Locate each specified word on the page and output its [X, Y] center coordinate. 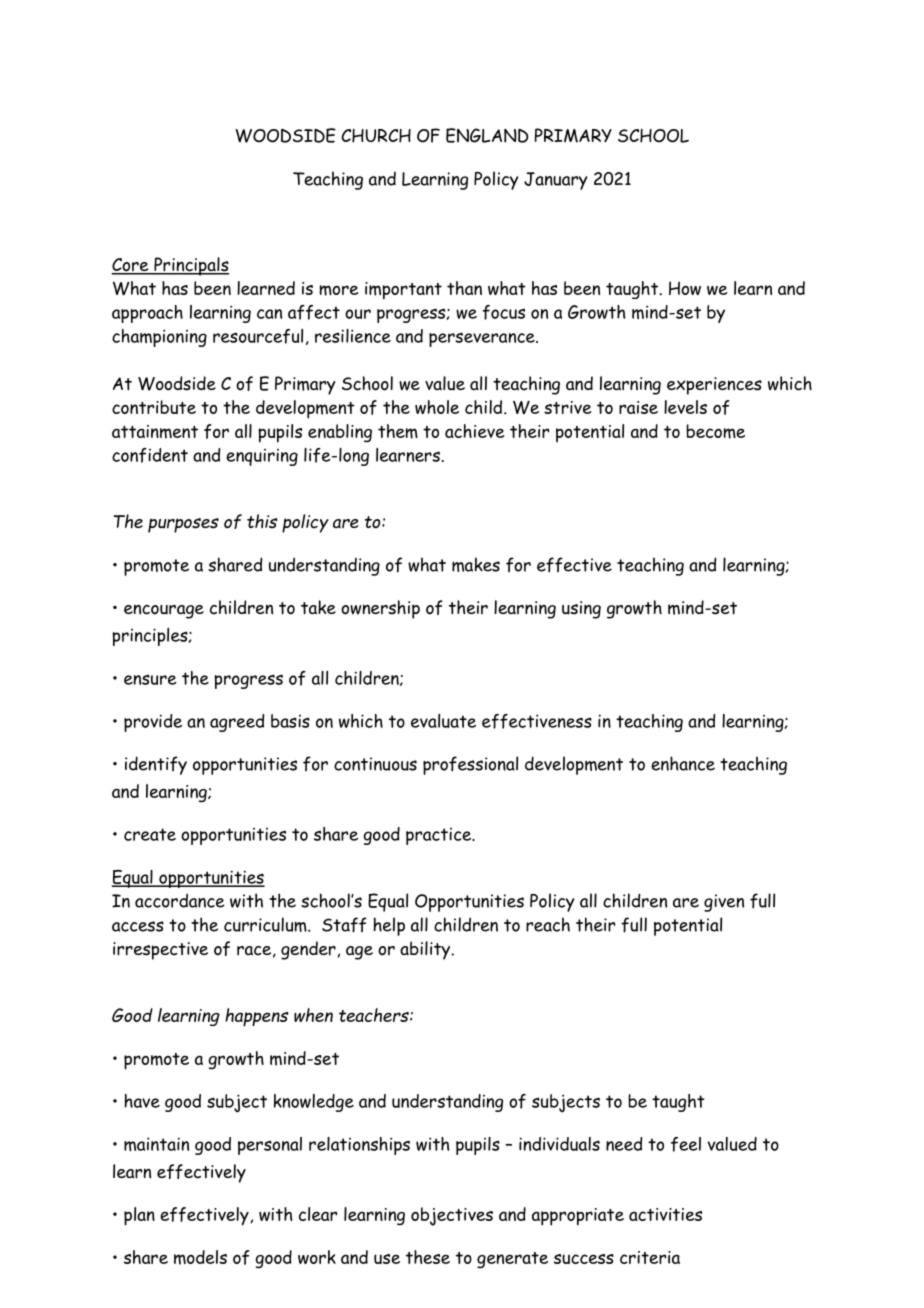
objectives [452, 1216]
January [556, 181]
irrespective [160, 951]
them [398, 431]
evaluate [443, 721]
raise [638, 407]
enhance [683, 763]
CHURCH [376, 136]
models [200, 1257]
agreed [237, 723]
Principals [190, 266]
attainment [155, 432]
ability [426, 950]
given [724, 903]
